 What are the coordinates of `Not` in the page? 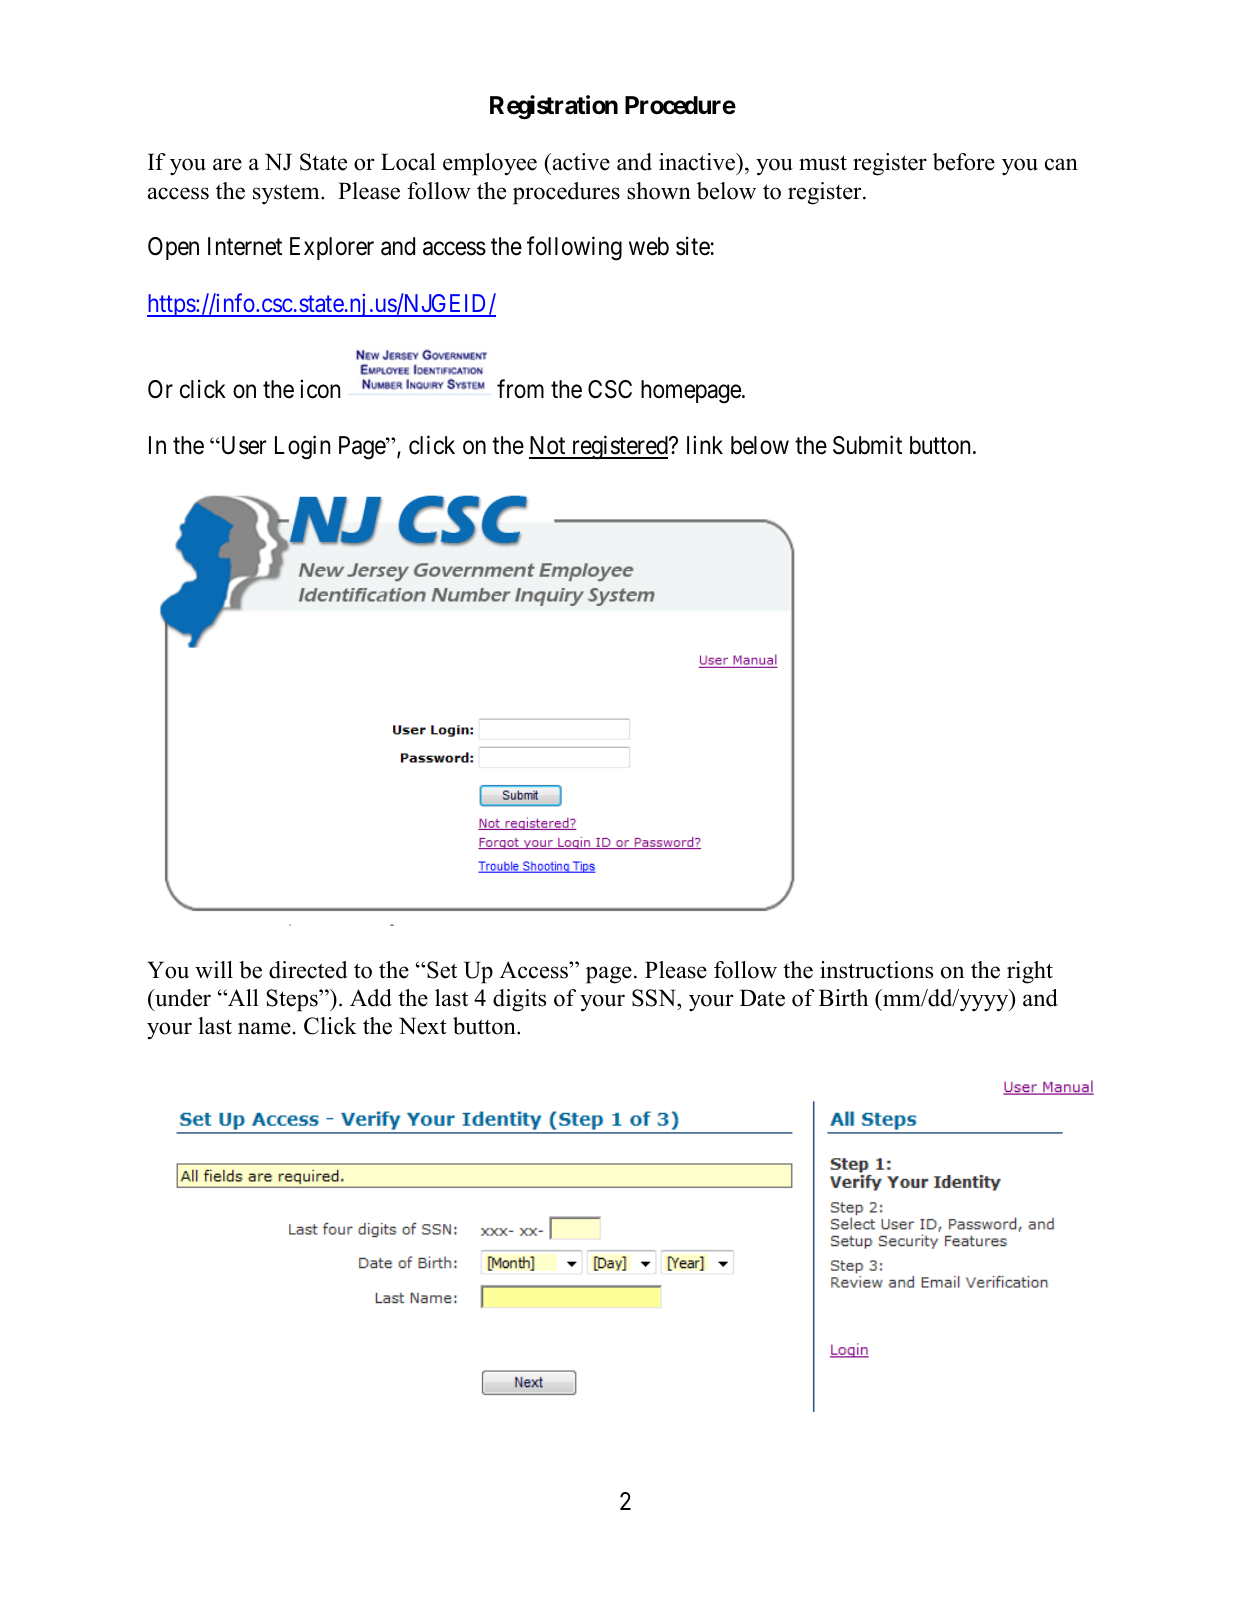 It's located at (548, 447).
